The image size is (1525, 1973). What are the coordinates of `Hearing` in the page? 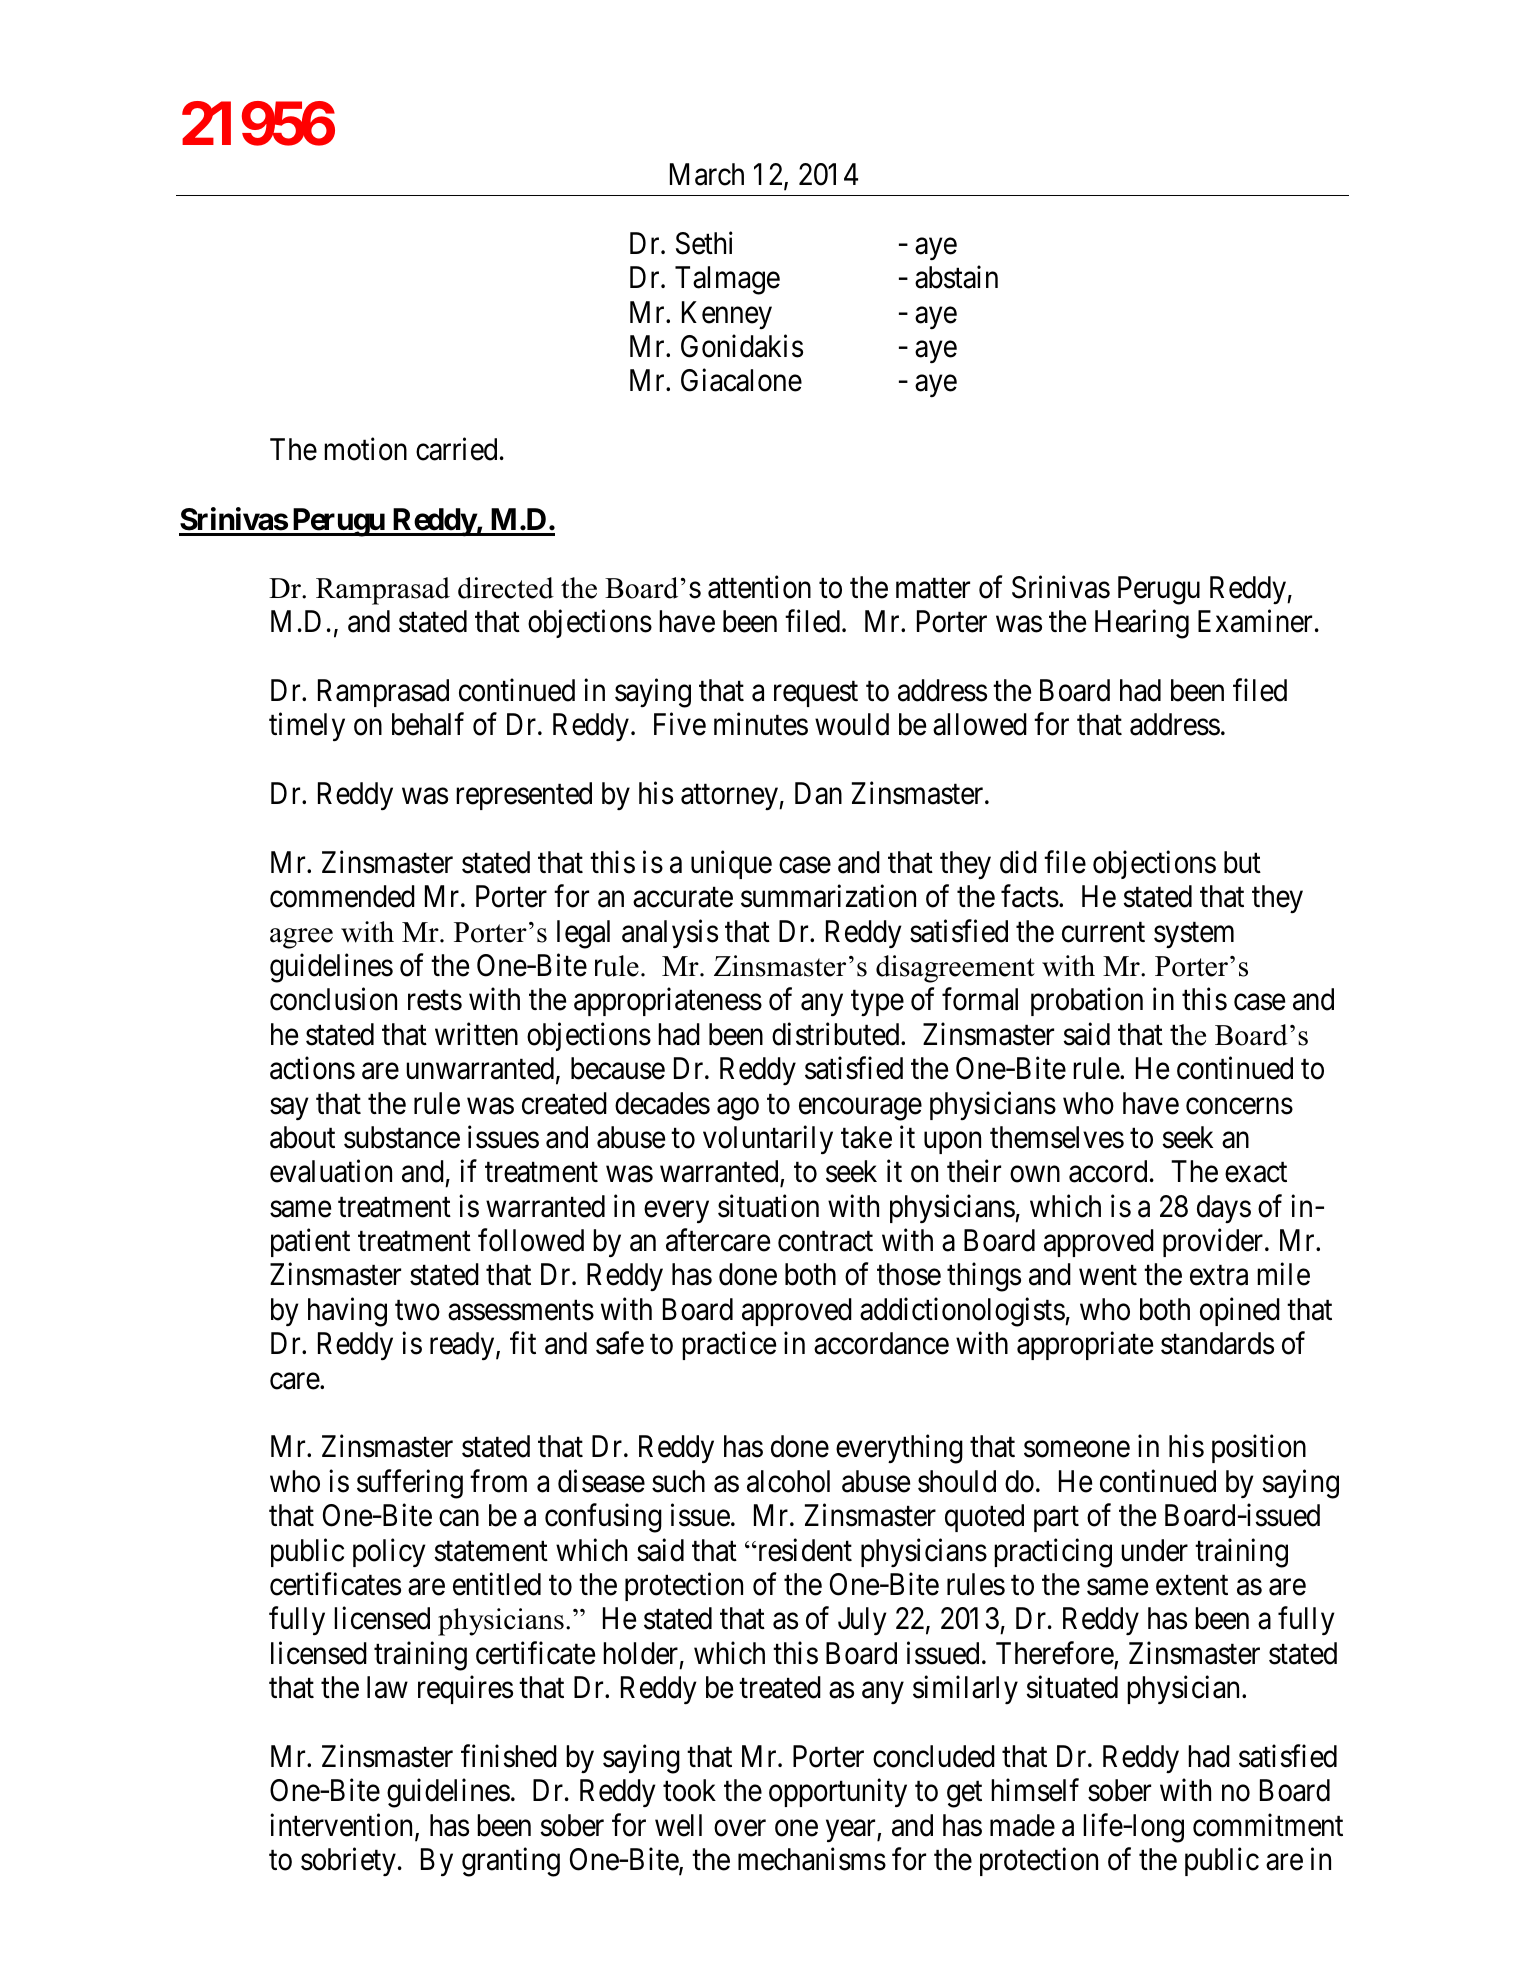 It's located at (1142, 624).
